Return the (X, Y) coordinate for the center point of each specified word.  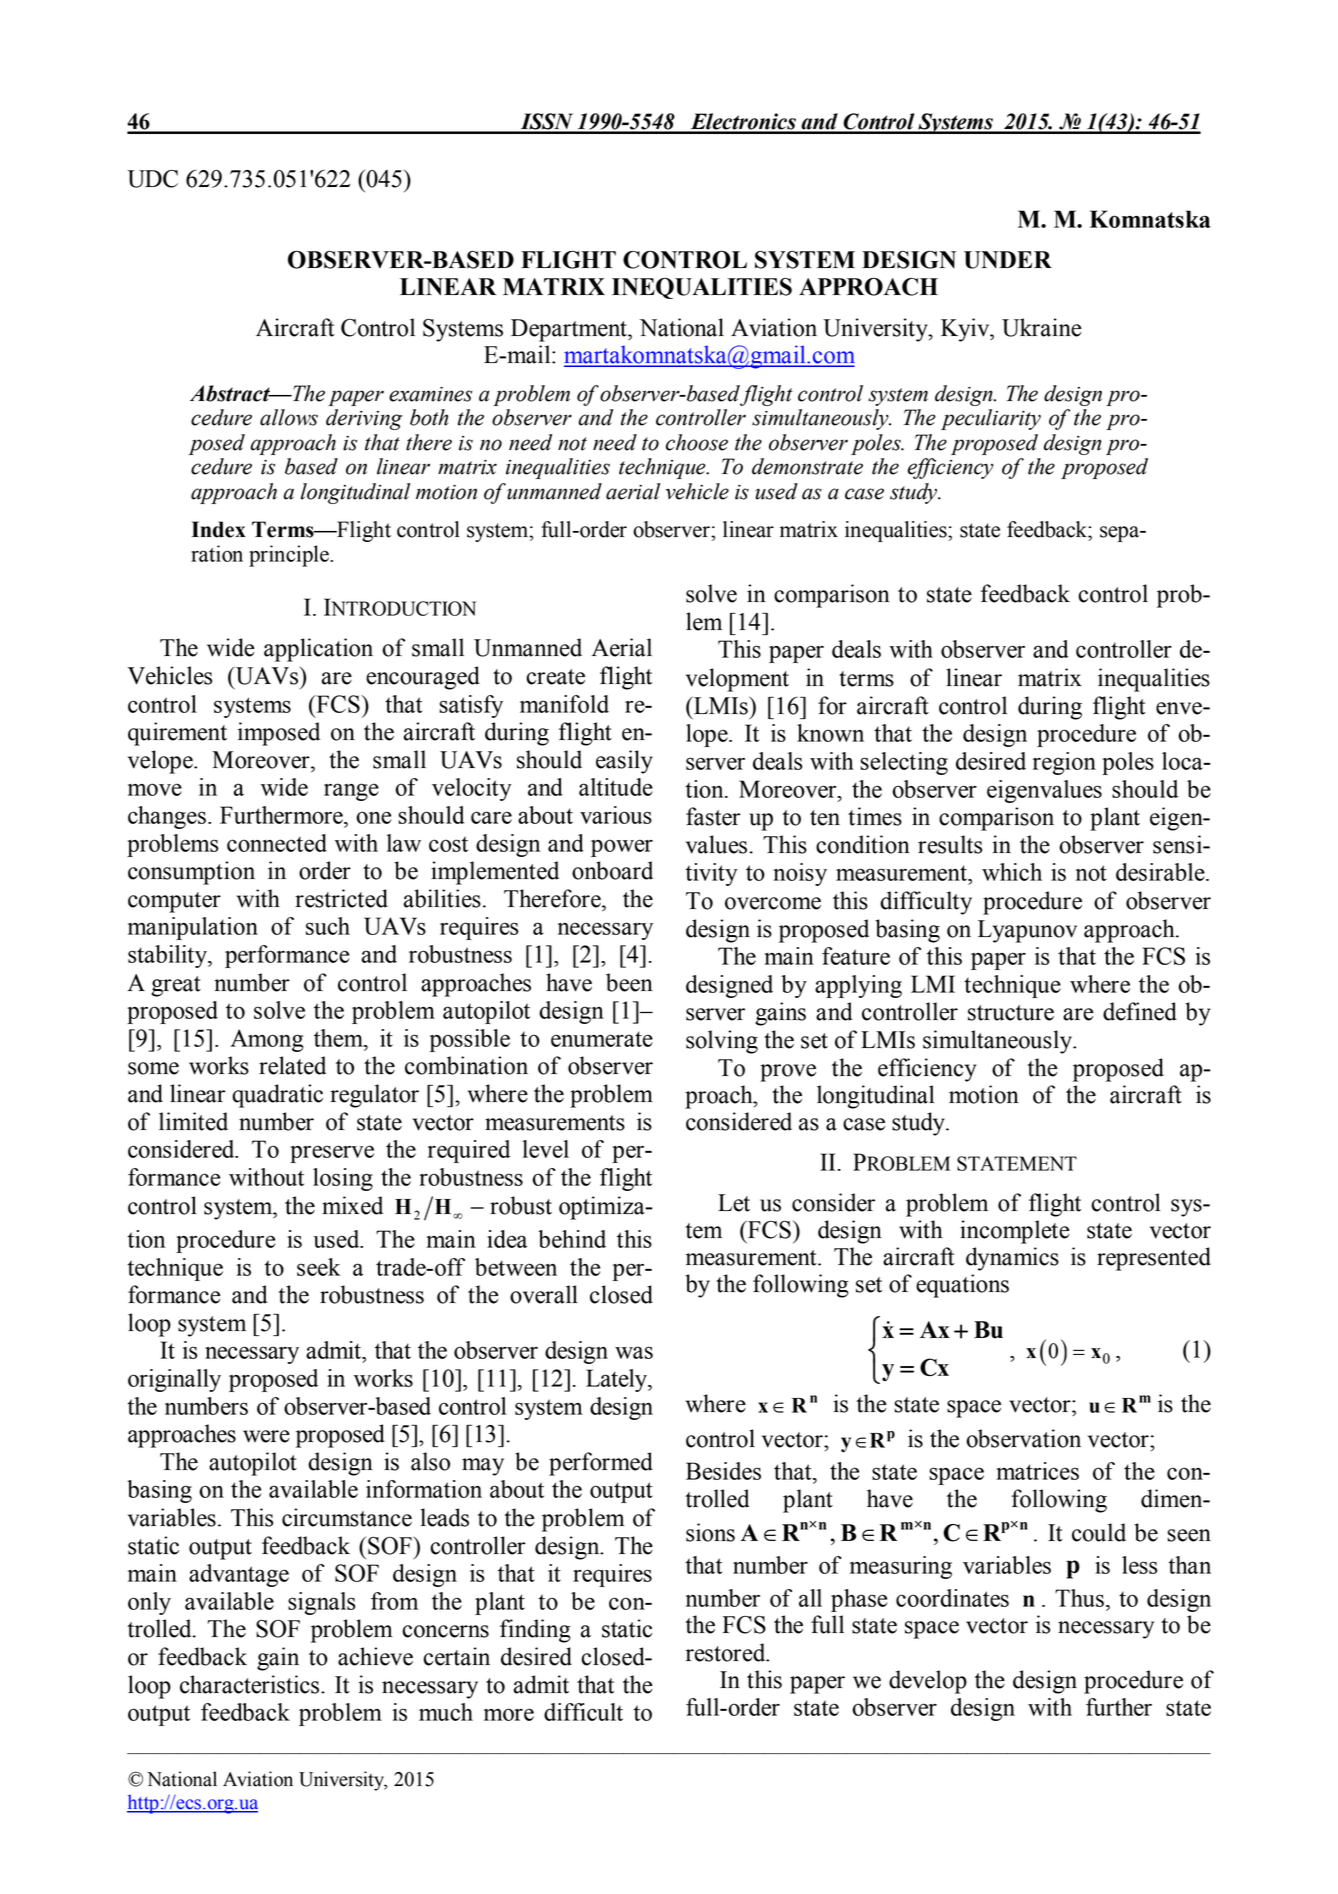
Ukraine (1041, 327)
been (629, 982)
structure (1011, 1013)
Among (267, 1040)
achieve (375, 1656)
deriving (364, 419)
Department (570, 330)
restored (727, 1652)
